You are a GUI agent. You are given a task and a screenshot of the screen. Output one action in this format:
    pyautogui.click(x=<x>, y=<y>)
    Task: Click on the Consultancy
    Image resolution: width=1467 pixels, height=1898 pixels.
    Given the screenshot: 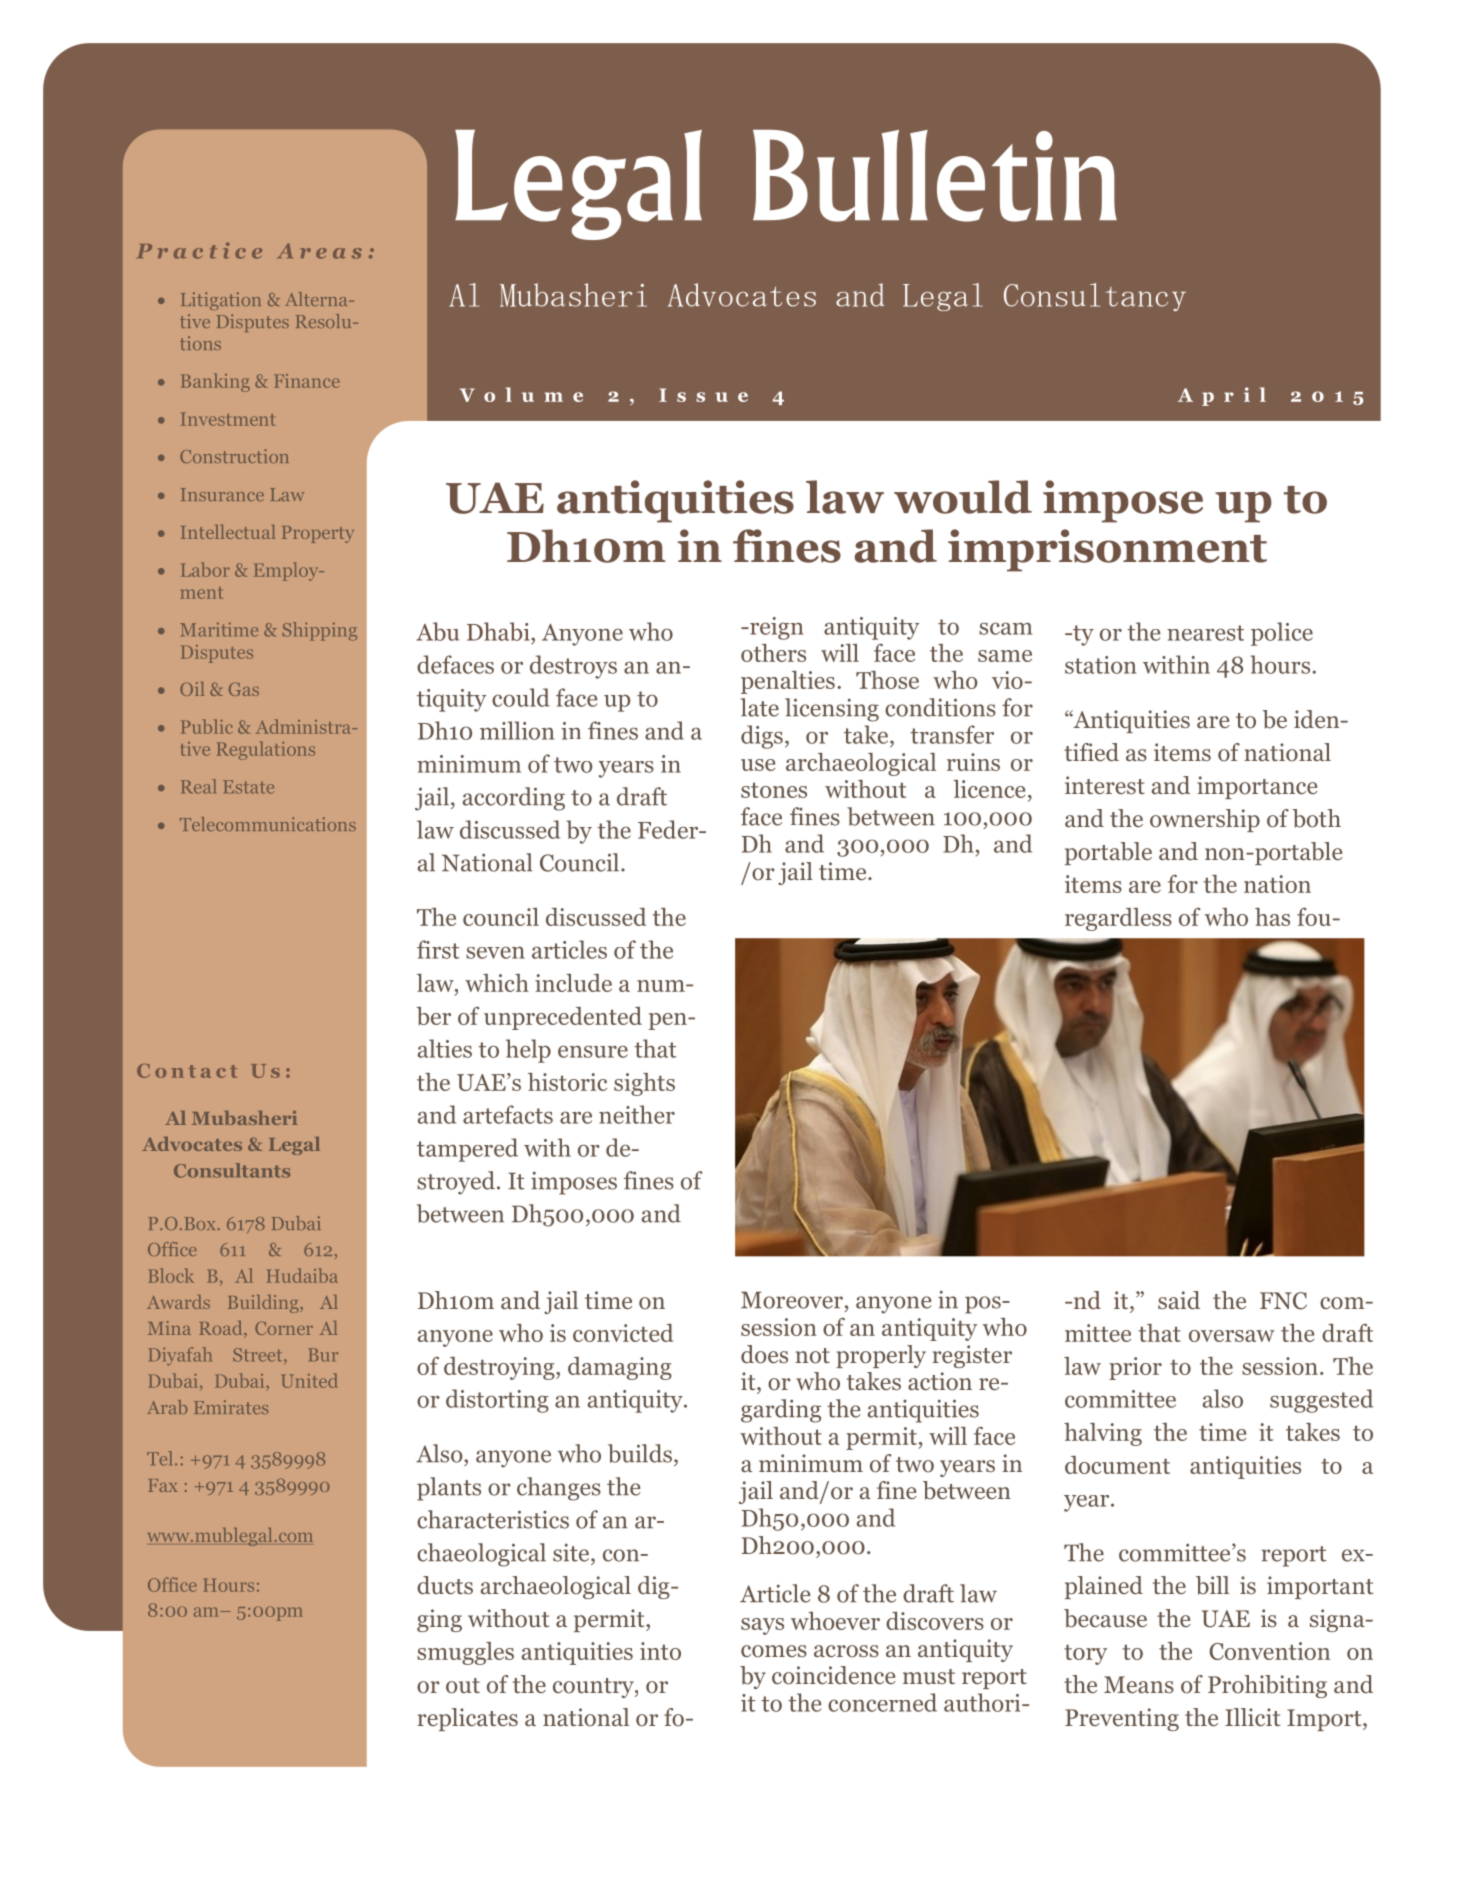 What is the action you would take?
    pyautogui.click(x=1095, y=297)
